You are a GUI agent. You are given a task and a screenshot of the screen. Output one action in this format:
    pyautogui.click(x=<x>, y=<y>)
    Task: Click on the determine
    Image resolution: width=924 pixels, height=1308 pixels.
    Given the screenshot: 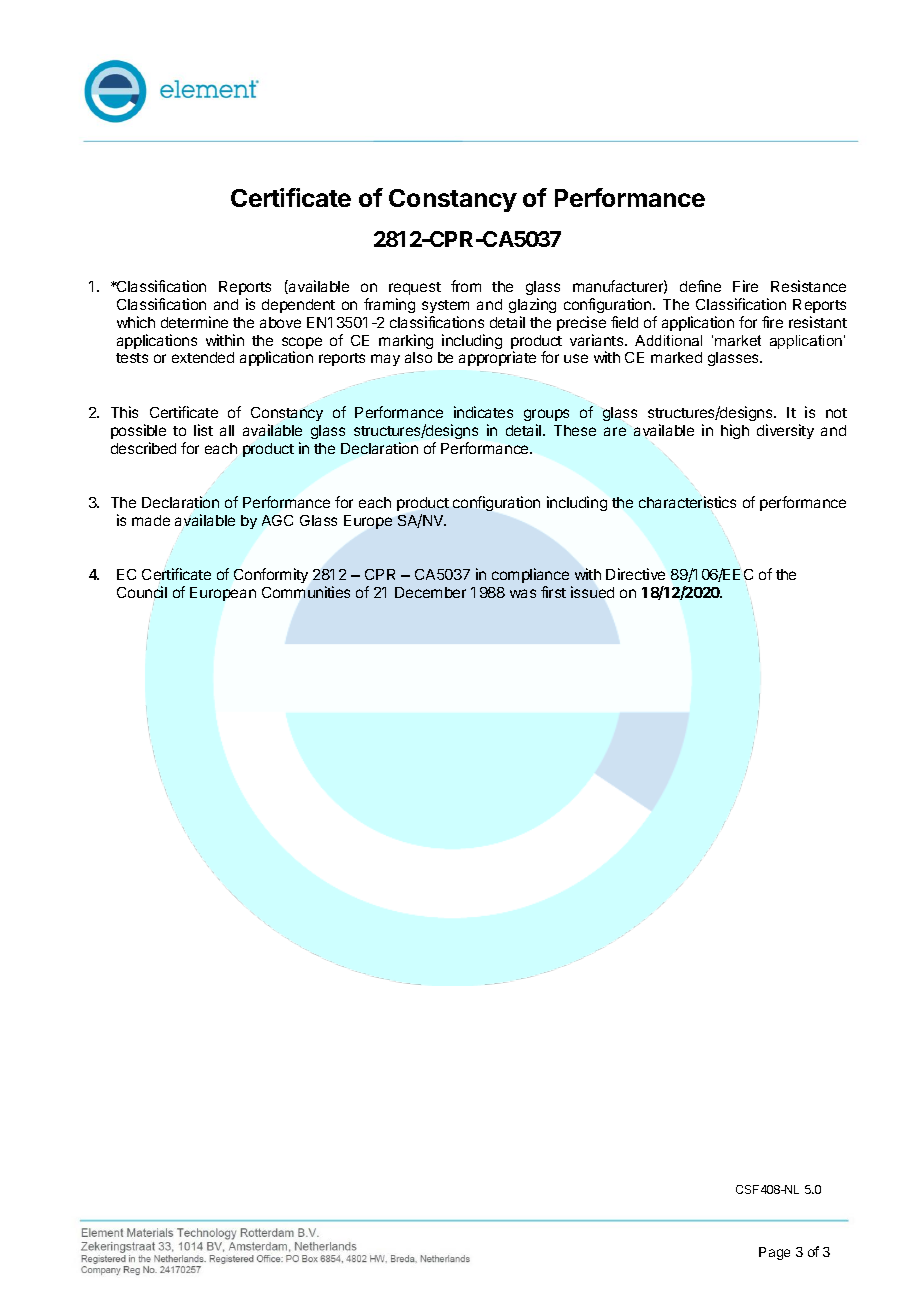 What is the action you would take?
    pyautogui.click(x=194, y=322)
